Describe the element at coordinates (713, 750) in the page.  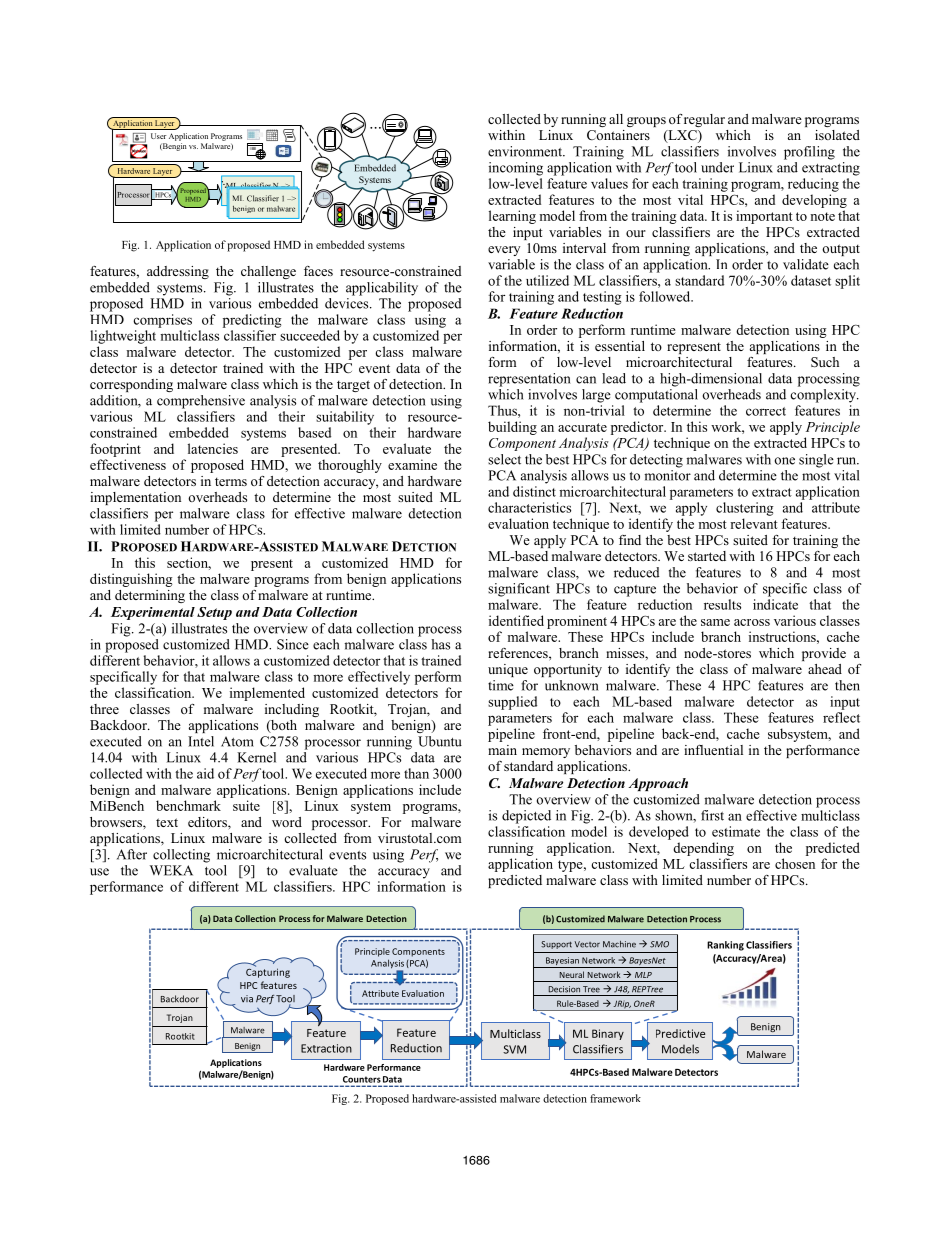
I see `influential` at that location.
